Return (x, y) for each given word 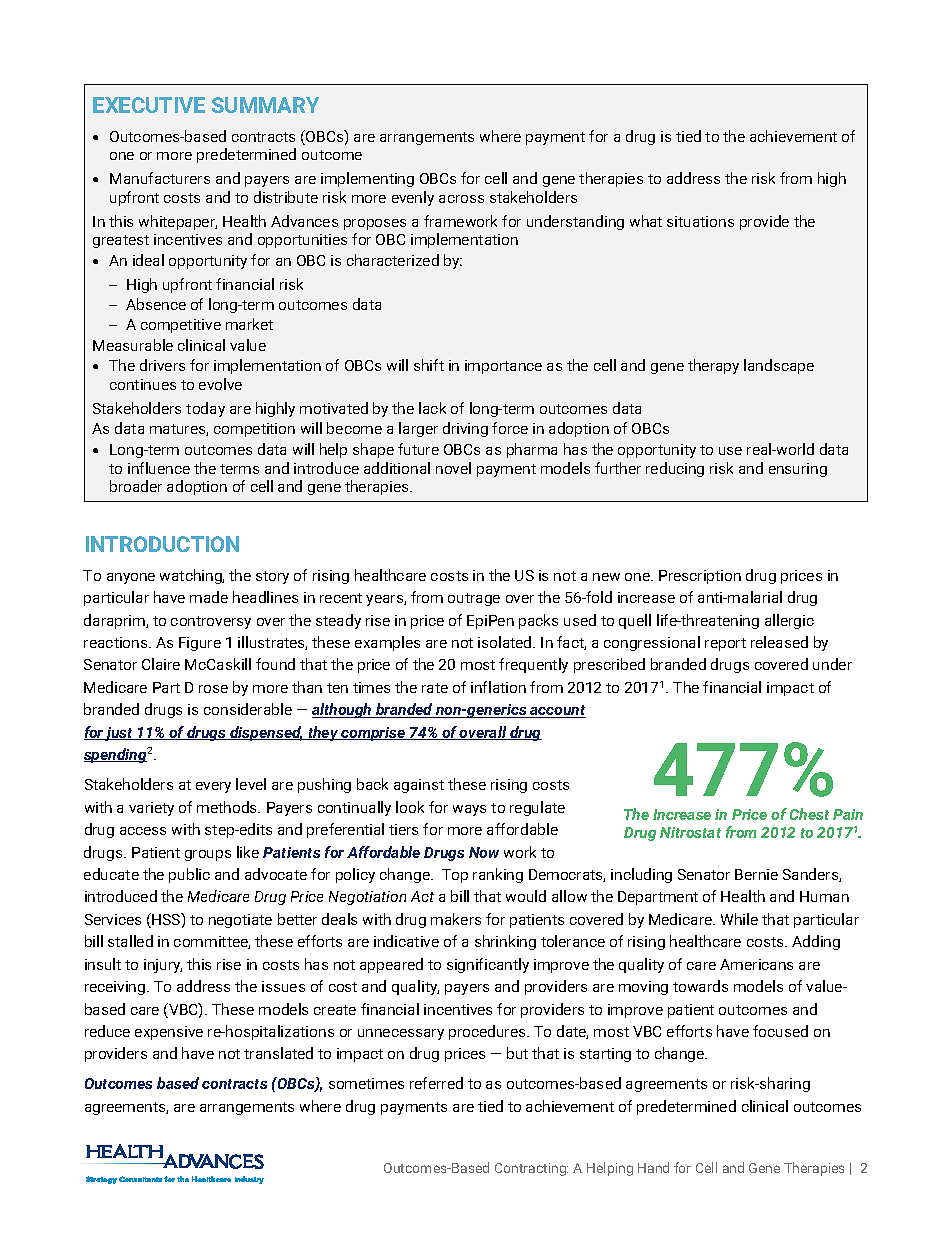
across (461, 199)
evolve (220, 384)
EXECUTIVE (149, 105)
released (779, 642)
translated (278, 1053)
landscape (779, 366)
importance (503, 367)
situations (700, 221)
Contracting (531, 1169)
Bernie (756, 874)
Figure (200, 644)
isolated (506, 642)
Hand (653, 1167)
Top (455, 876)
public (189, 875)
